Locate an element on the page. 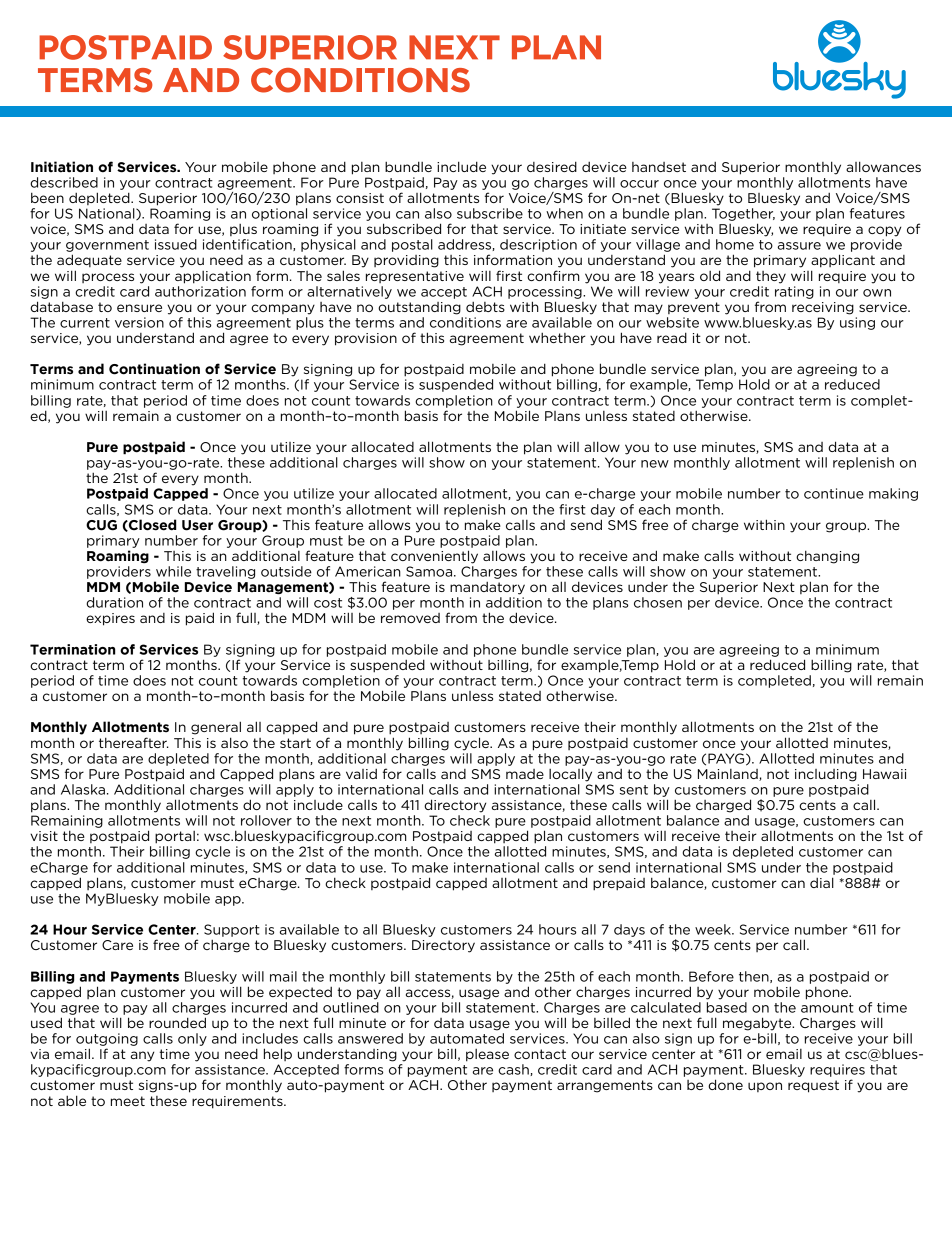 This page has width=952, height=1233. including is located at coordinates (826, 775).
